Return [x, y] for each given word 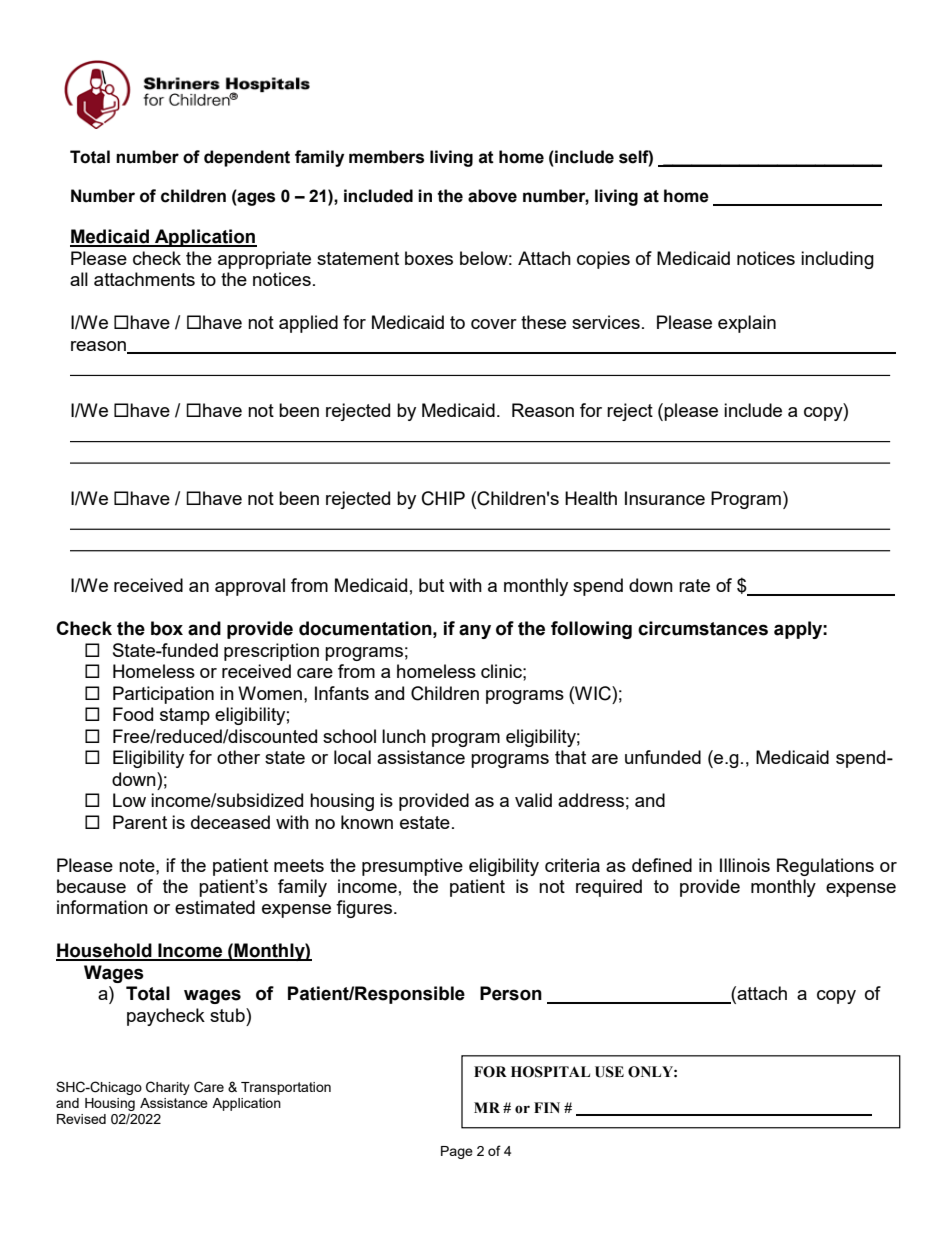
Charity [168, 1088]
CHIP [443, 498]
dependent [247, 158]
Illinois [745, 865]
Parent [140, 822]
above [492, 196]
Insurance [665, 498]
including [837, 260]
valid [533, 800]
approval [250, 587]
